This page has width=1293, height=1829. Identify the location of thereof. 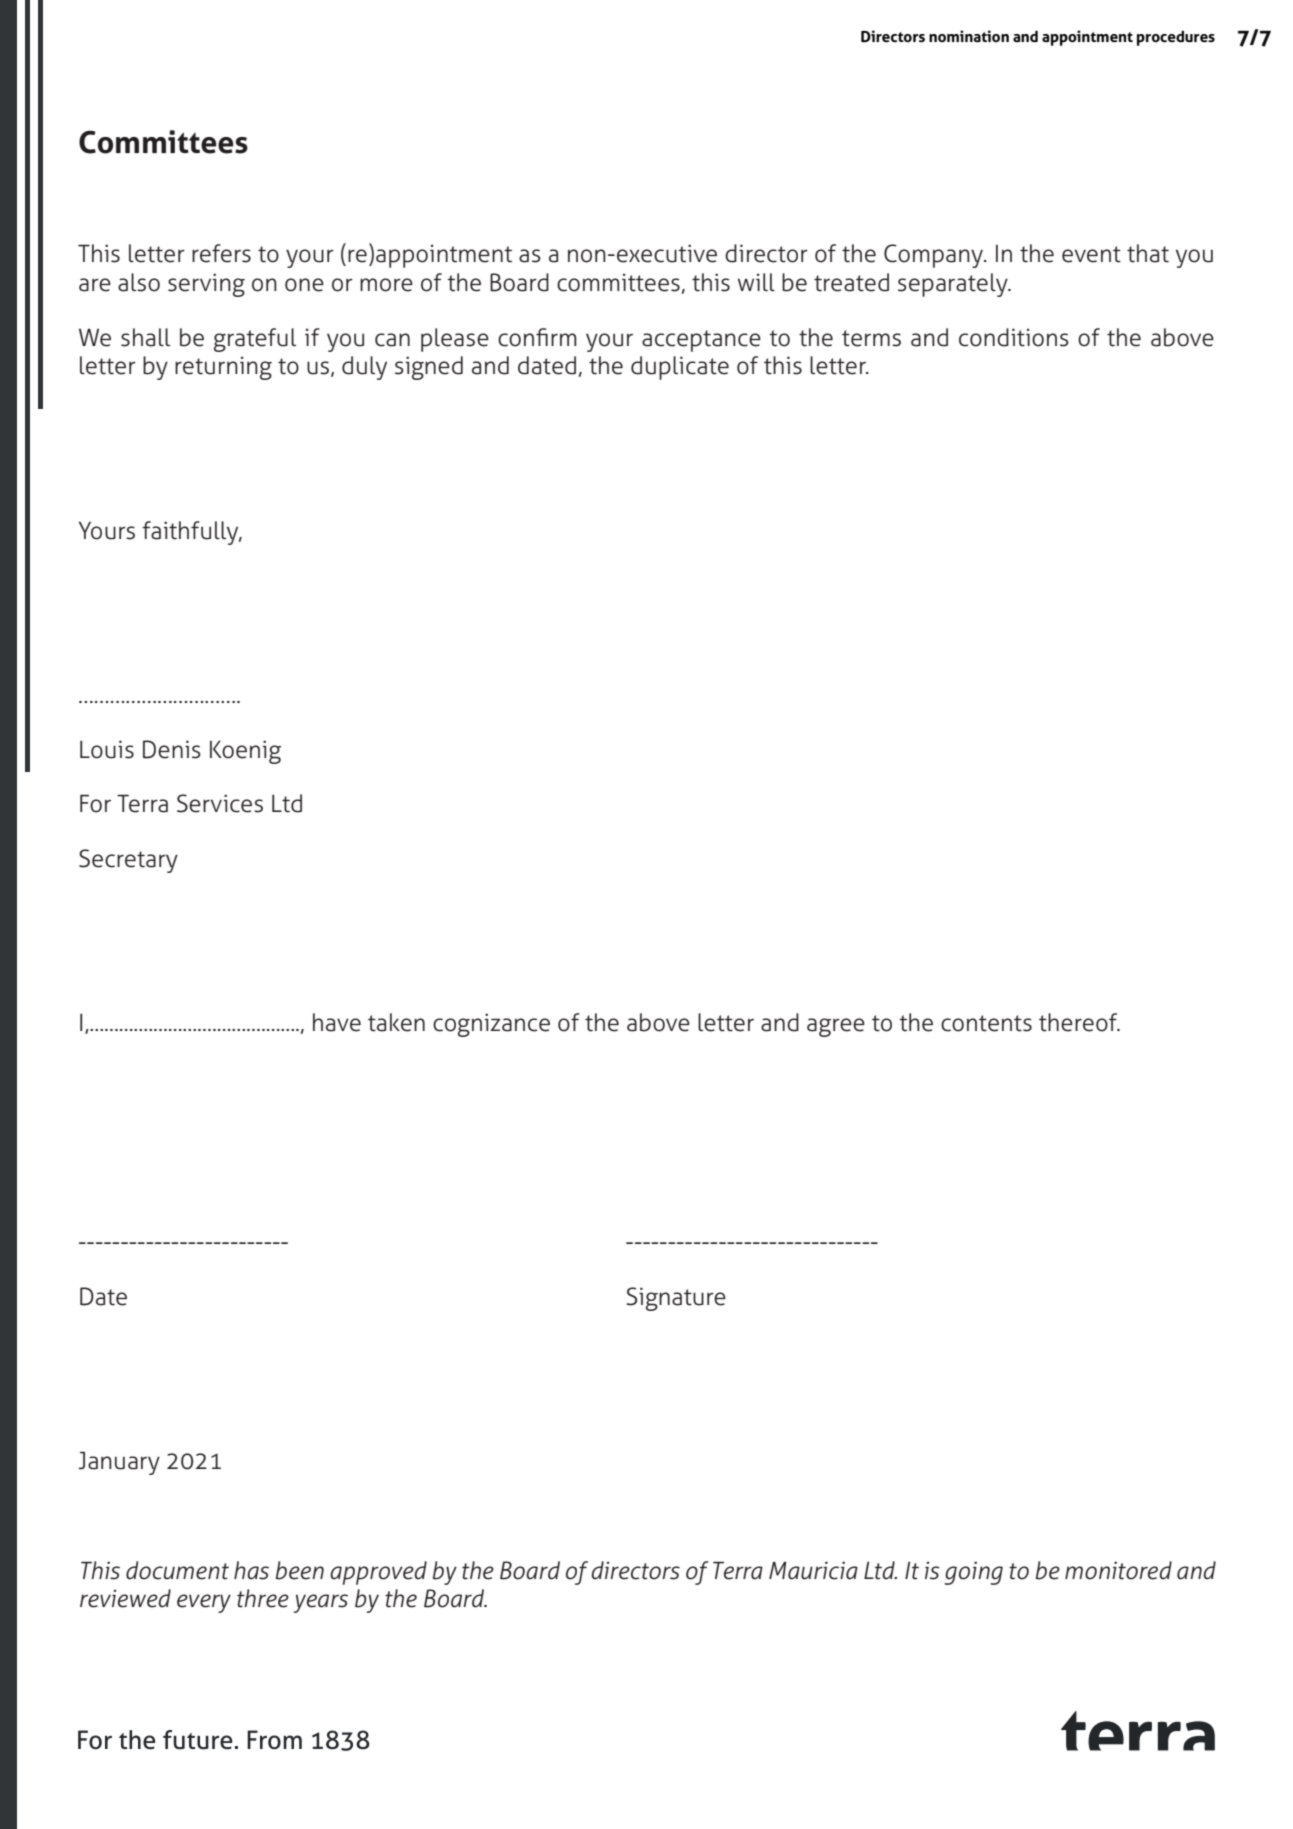
(1079, 1022).
